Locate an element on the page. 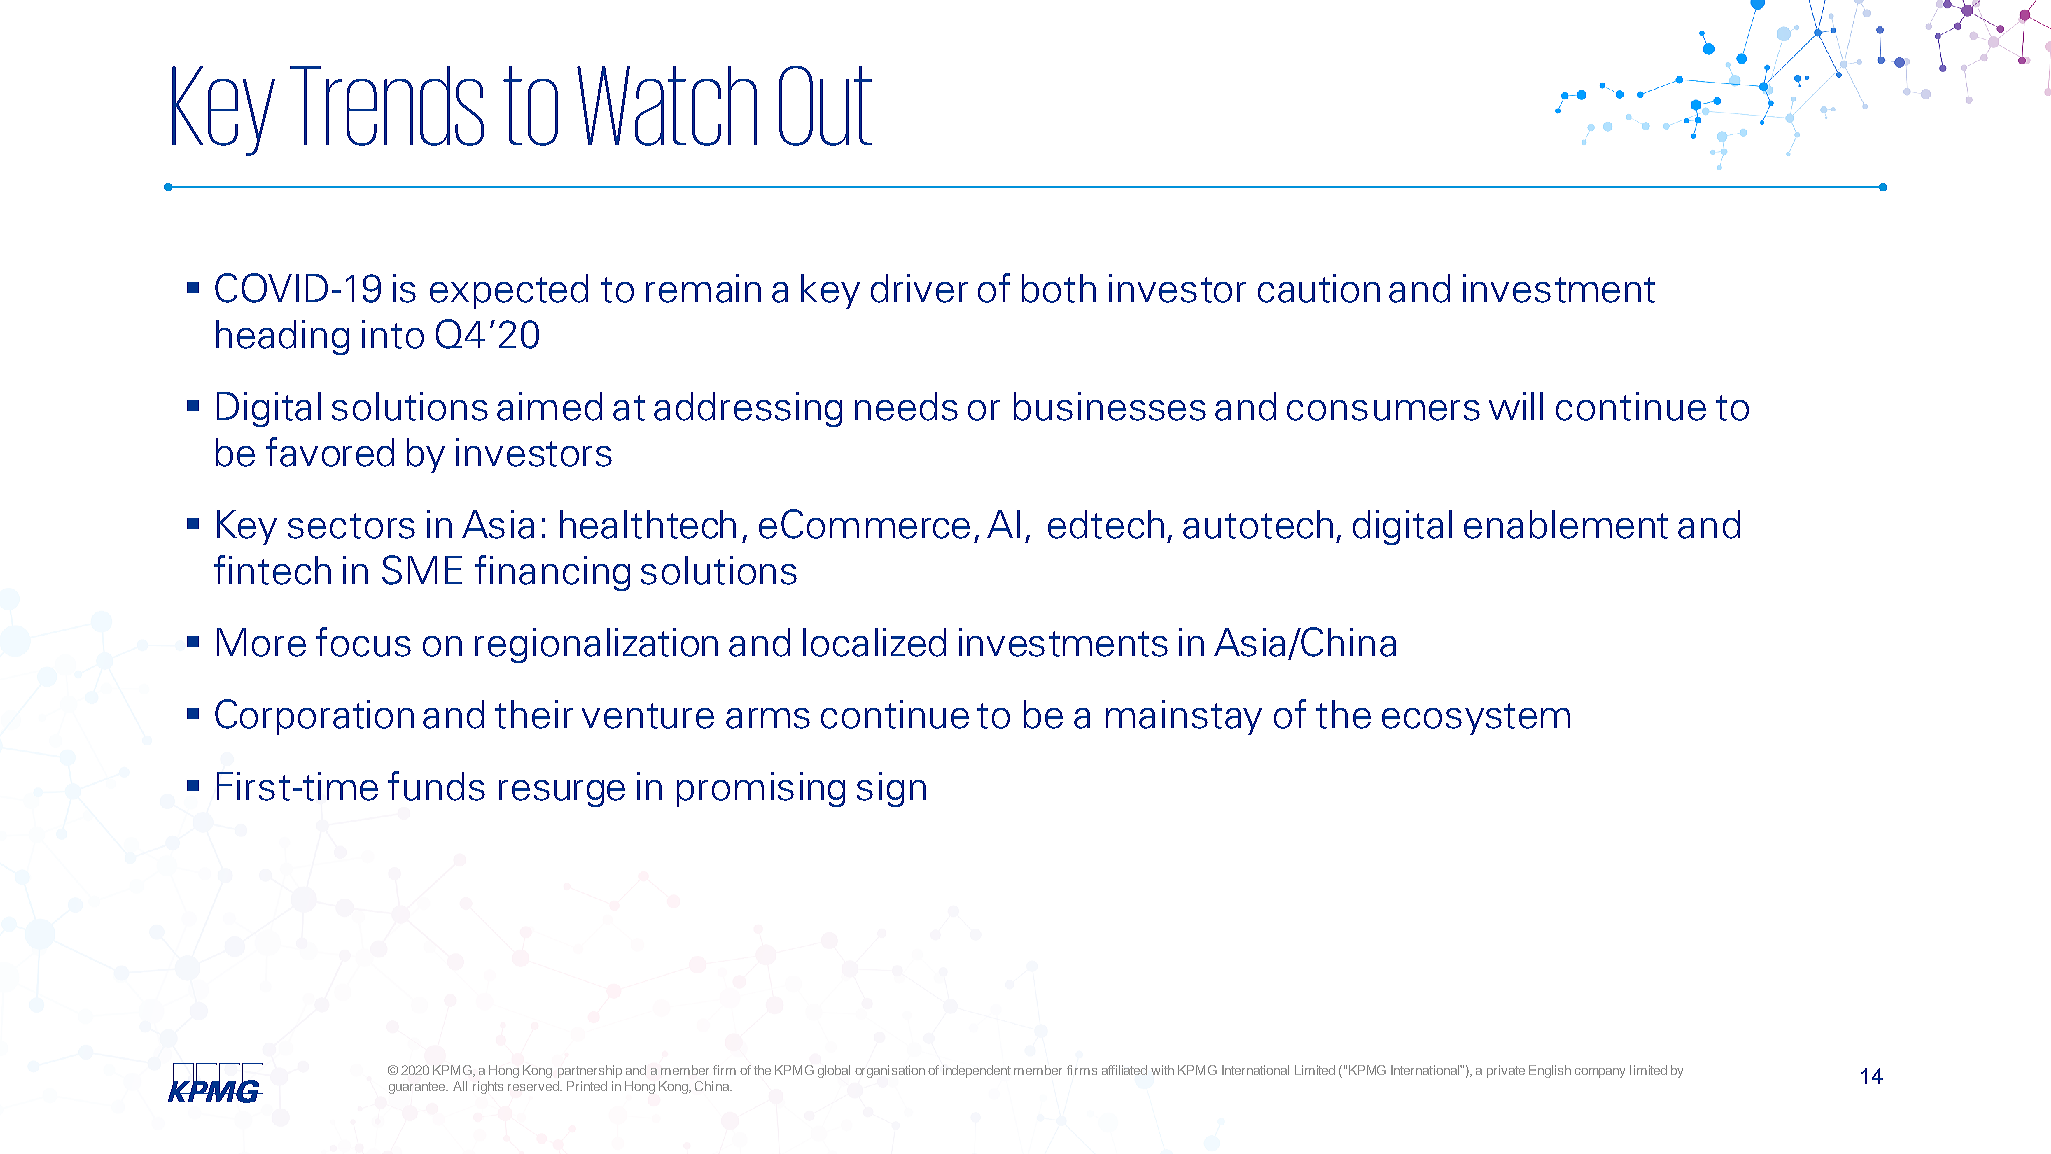 This document has height=1154, width=2051. funds is located at coordinates (436, 786).
